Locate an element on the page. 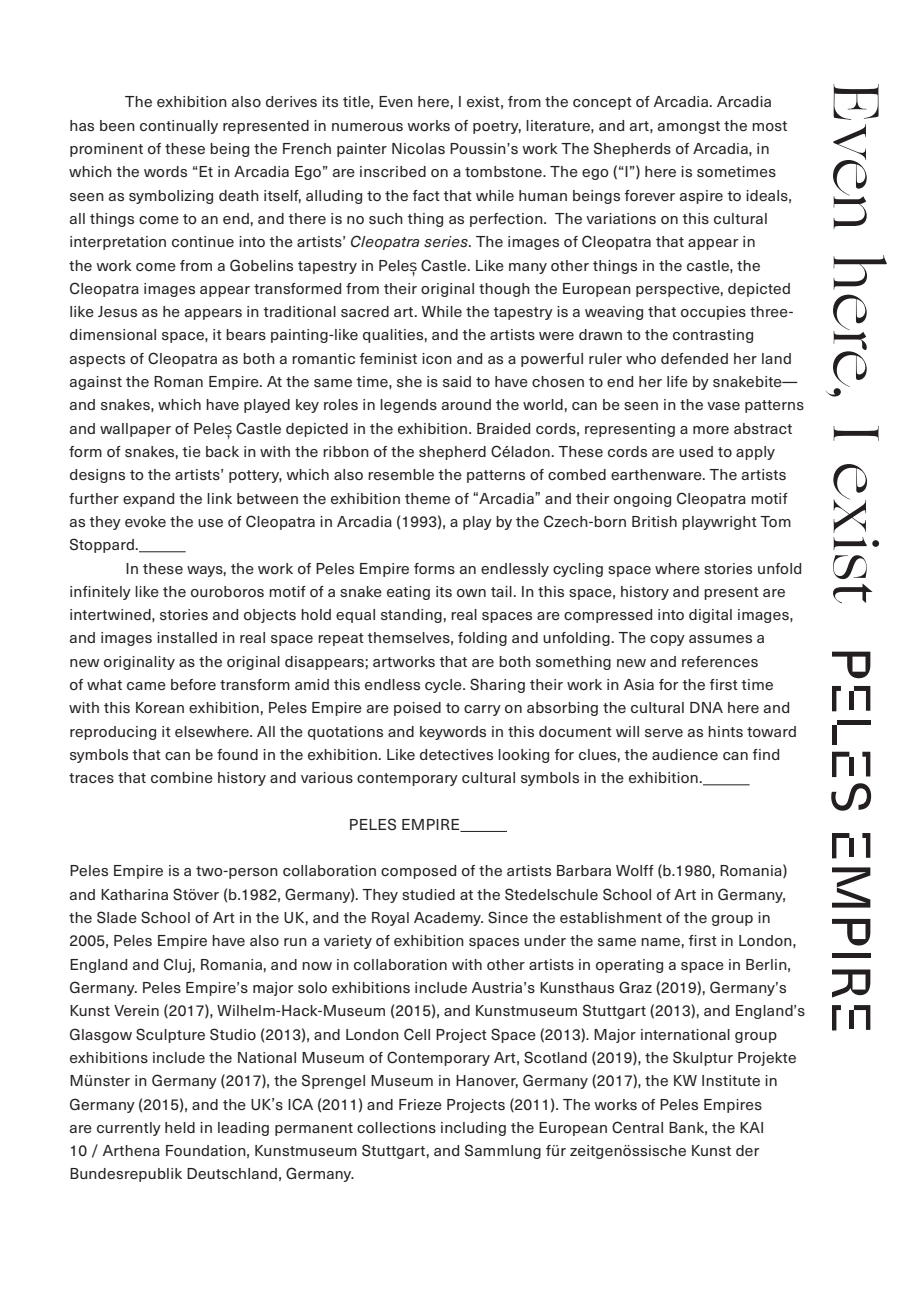 The width and height of the page is (924, 1308). composed is located at coordinates (418, 872).
